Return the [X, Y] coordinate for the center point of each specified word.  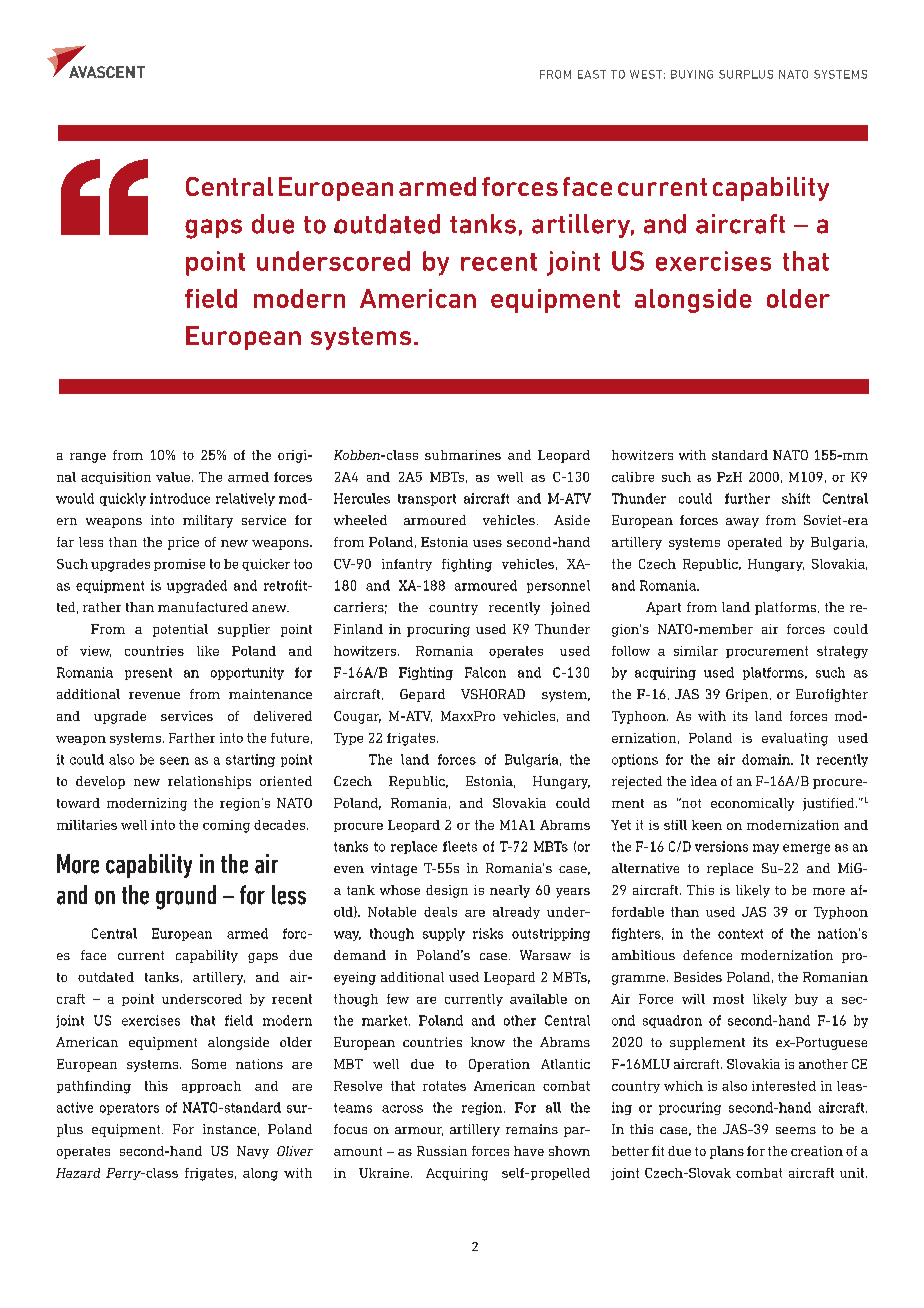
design [447, 891]
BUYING [692, 74]
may [766, 849]
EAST [592, 74]
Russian [442, 1151]
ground [186, 897]
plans [727, 1152]
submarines [463, 455]
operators [129, 1109]
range [88, 458]
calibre [633, 477]
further [747, 498]
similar [696, 651]
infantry [407, 565]
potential [180, 630]
